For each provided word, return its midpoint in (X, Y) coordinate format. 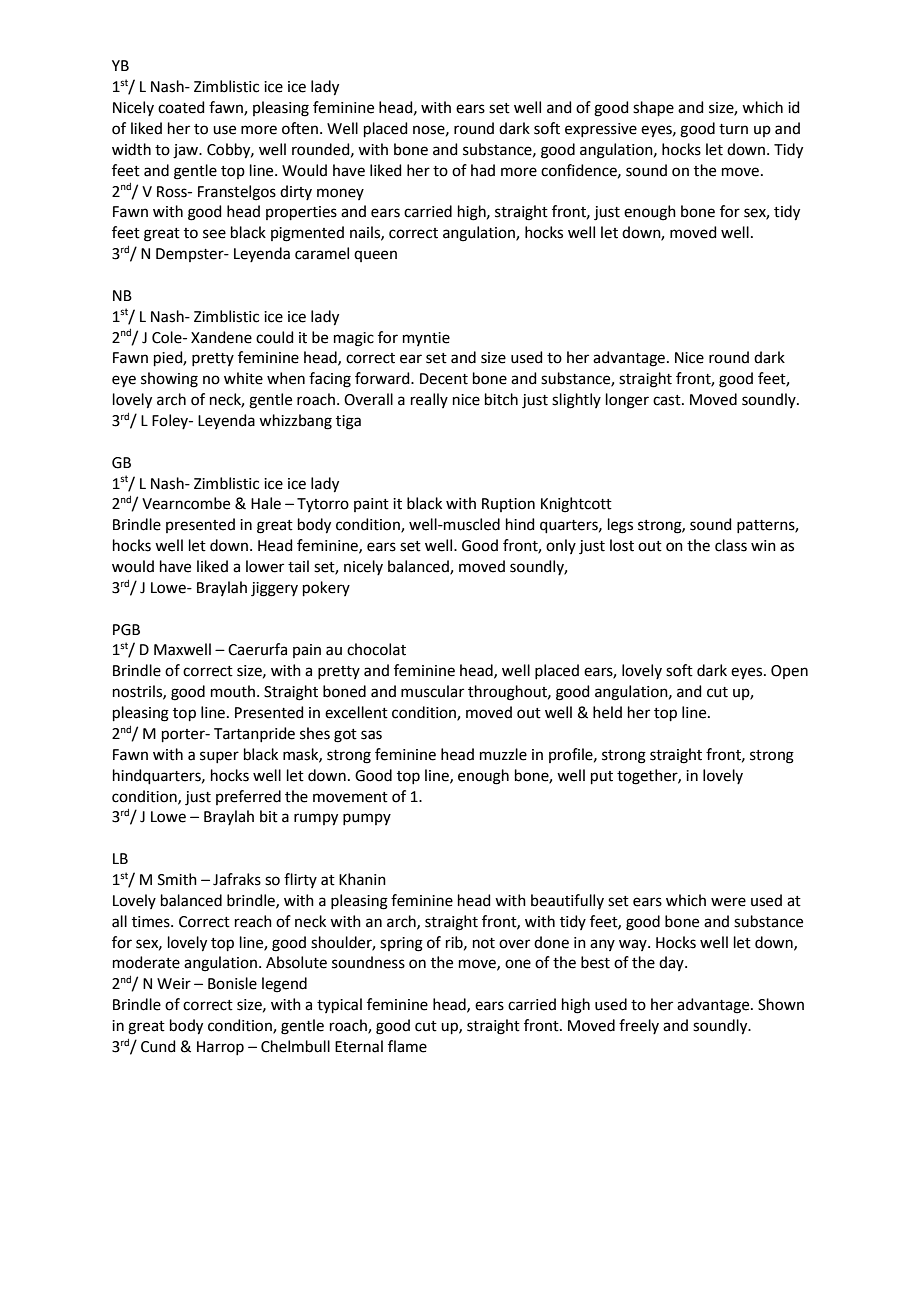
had (483, 170)
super (219, 757)
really (429, 400)
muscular (432, 691)
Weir (174, 984)
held (607, 712)
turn (733, 129)
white (243, 378)
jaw (187, 151)
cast (668, 400)
